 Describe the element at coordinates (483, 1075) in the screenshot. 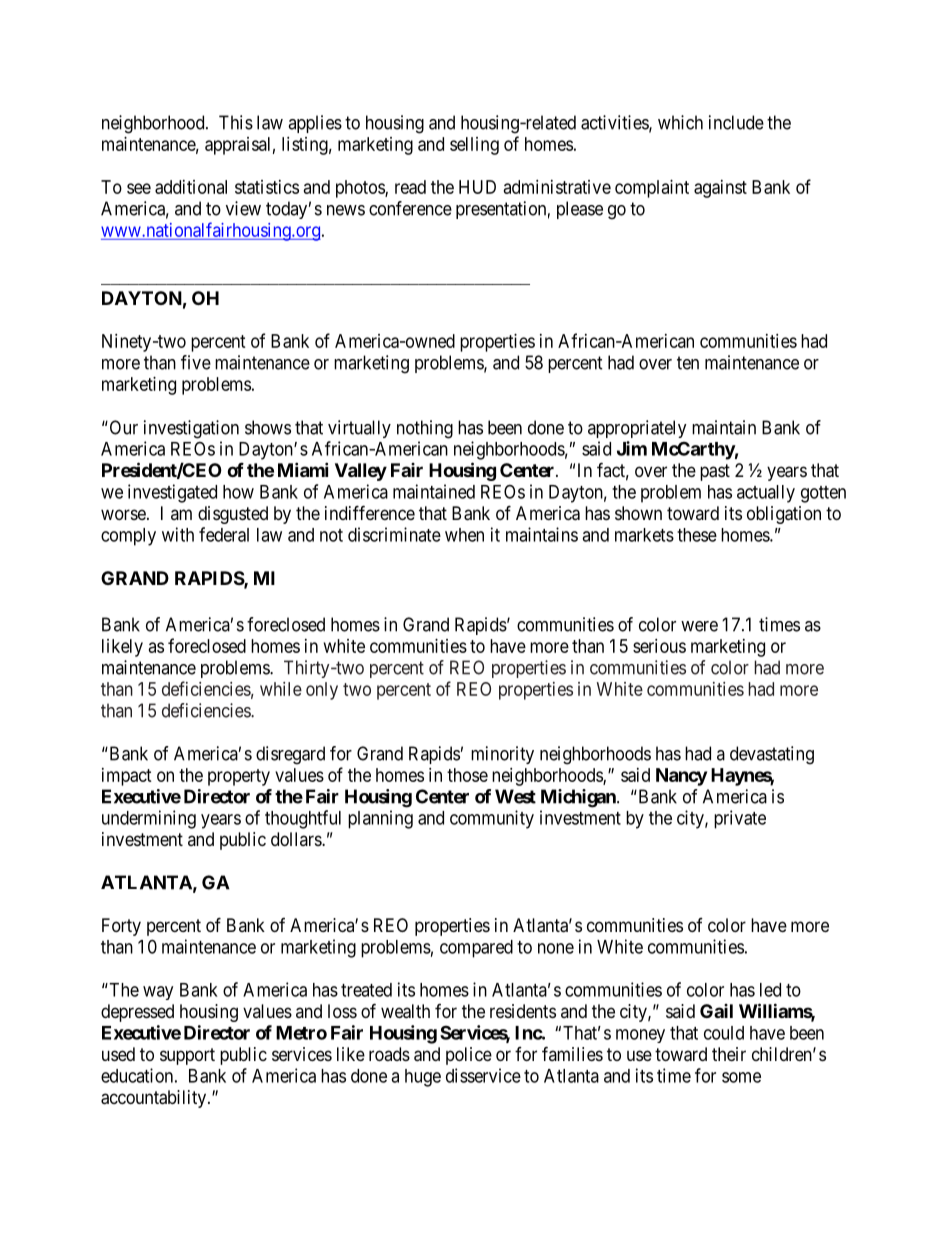

I see `disservice` at that location.
